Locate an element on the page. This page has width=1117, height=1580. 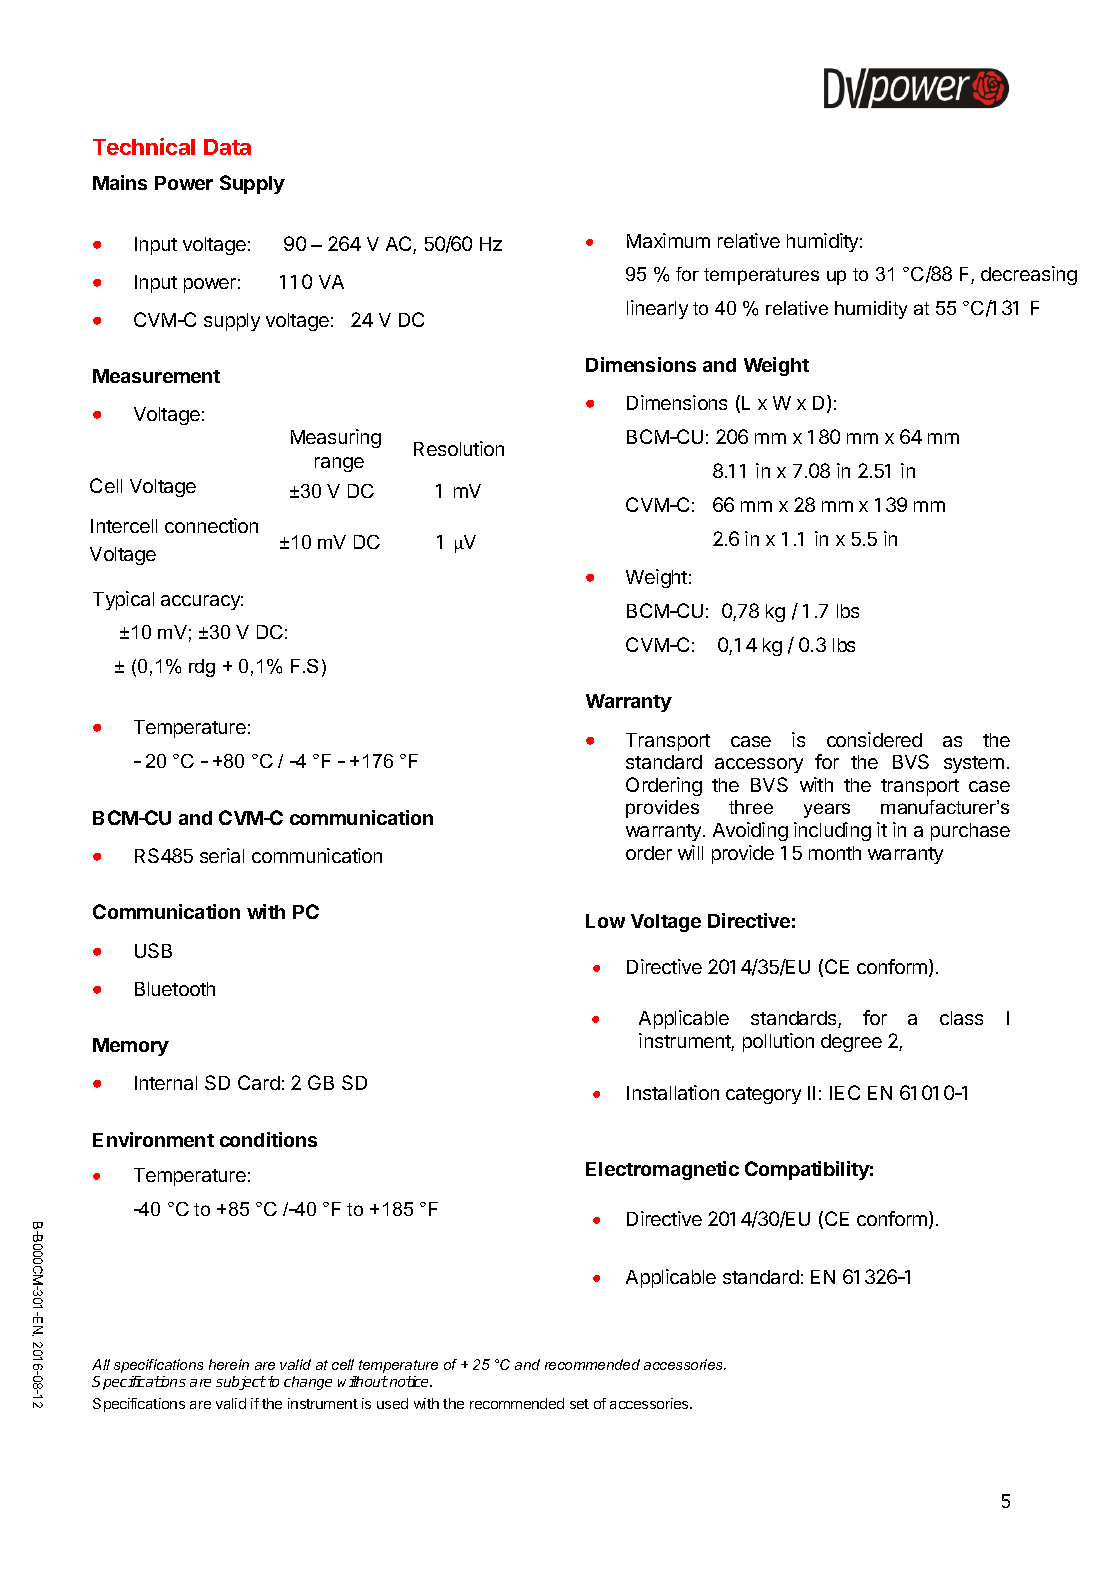
Resolution is located at coordinates (459, 448).
